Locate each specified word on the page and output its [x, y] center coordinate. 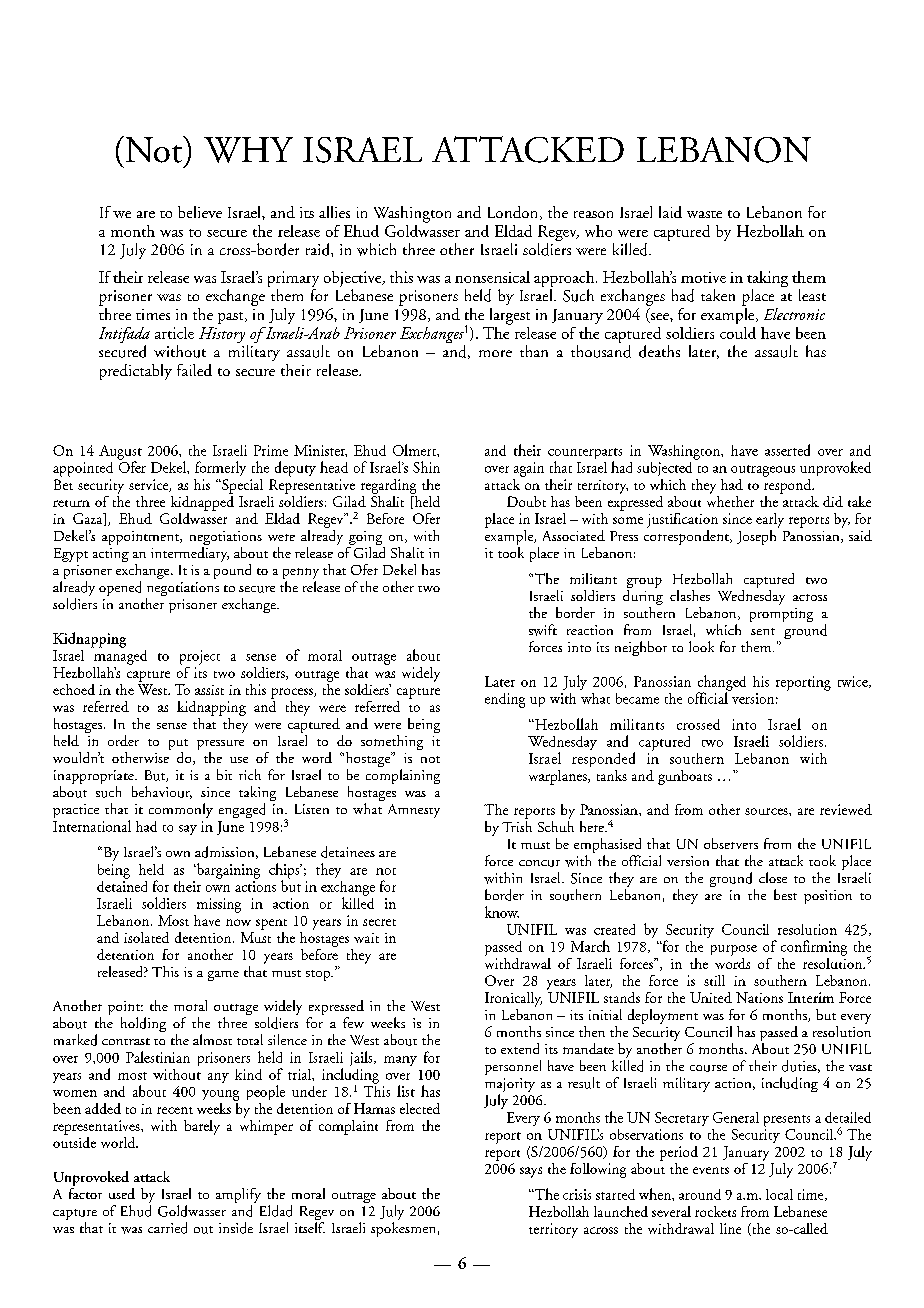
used [122, 1193]
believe [200, 212]
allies [334, 212]
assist [209, 690]
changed [722, 684]
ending [505, 700]
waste [704, 214]
